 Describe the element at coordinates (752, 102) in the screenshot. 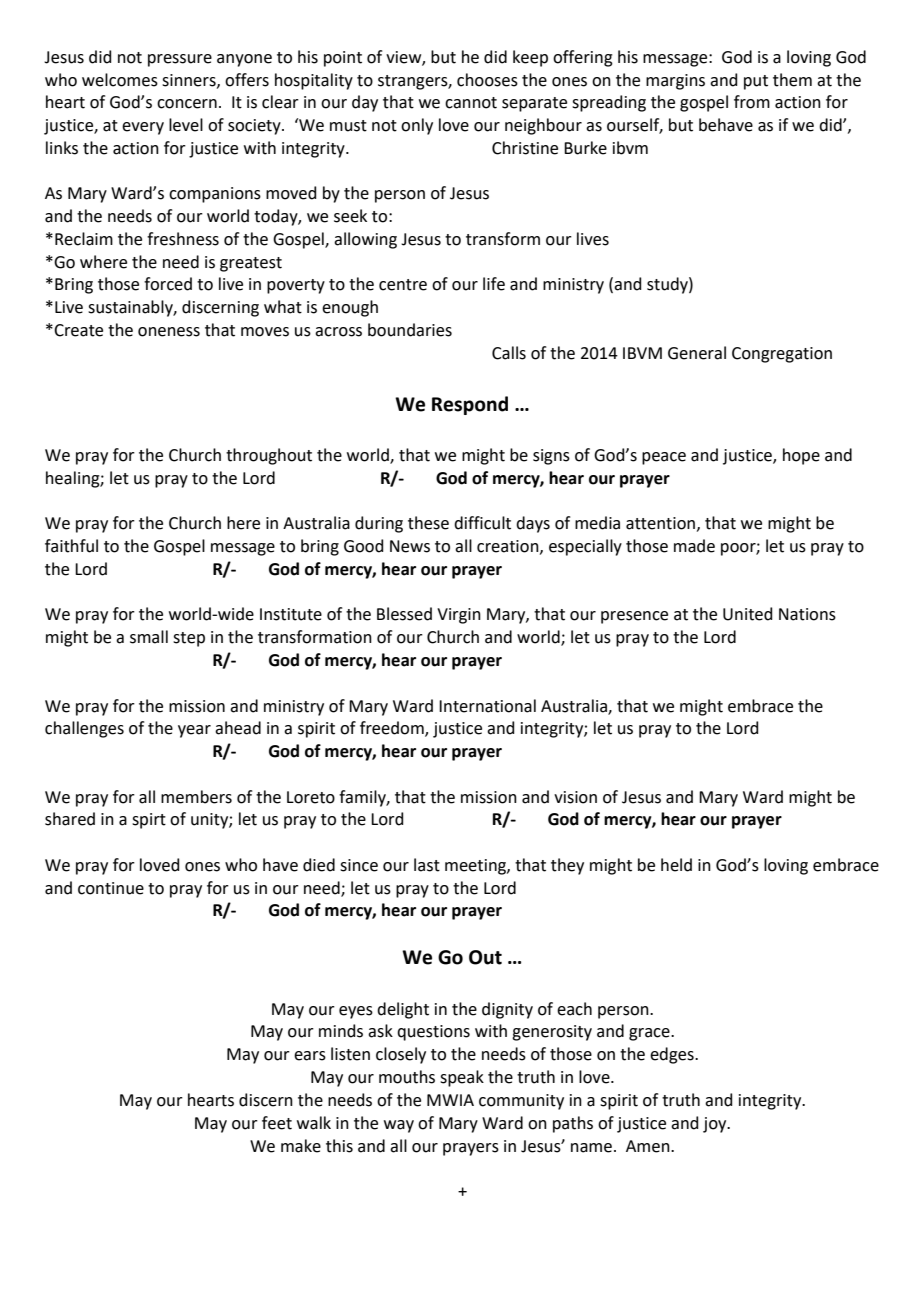

I see `from` at that location.
